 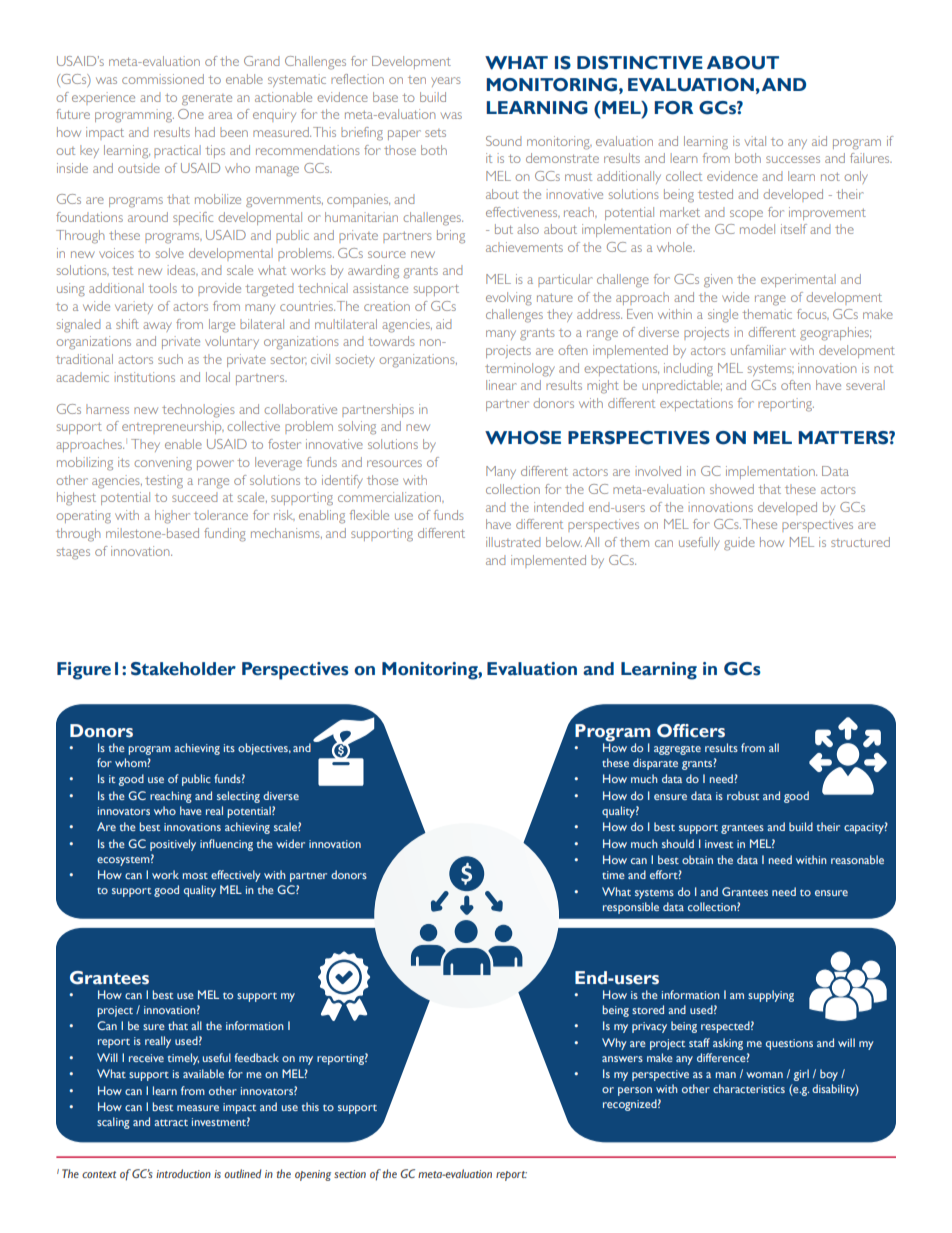 What do you see at coordinates (171, 1122) in the screenshot?
I see `attract` at bounding box center [171, 1122].
